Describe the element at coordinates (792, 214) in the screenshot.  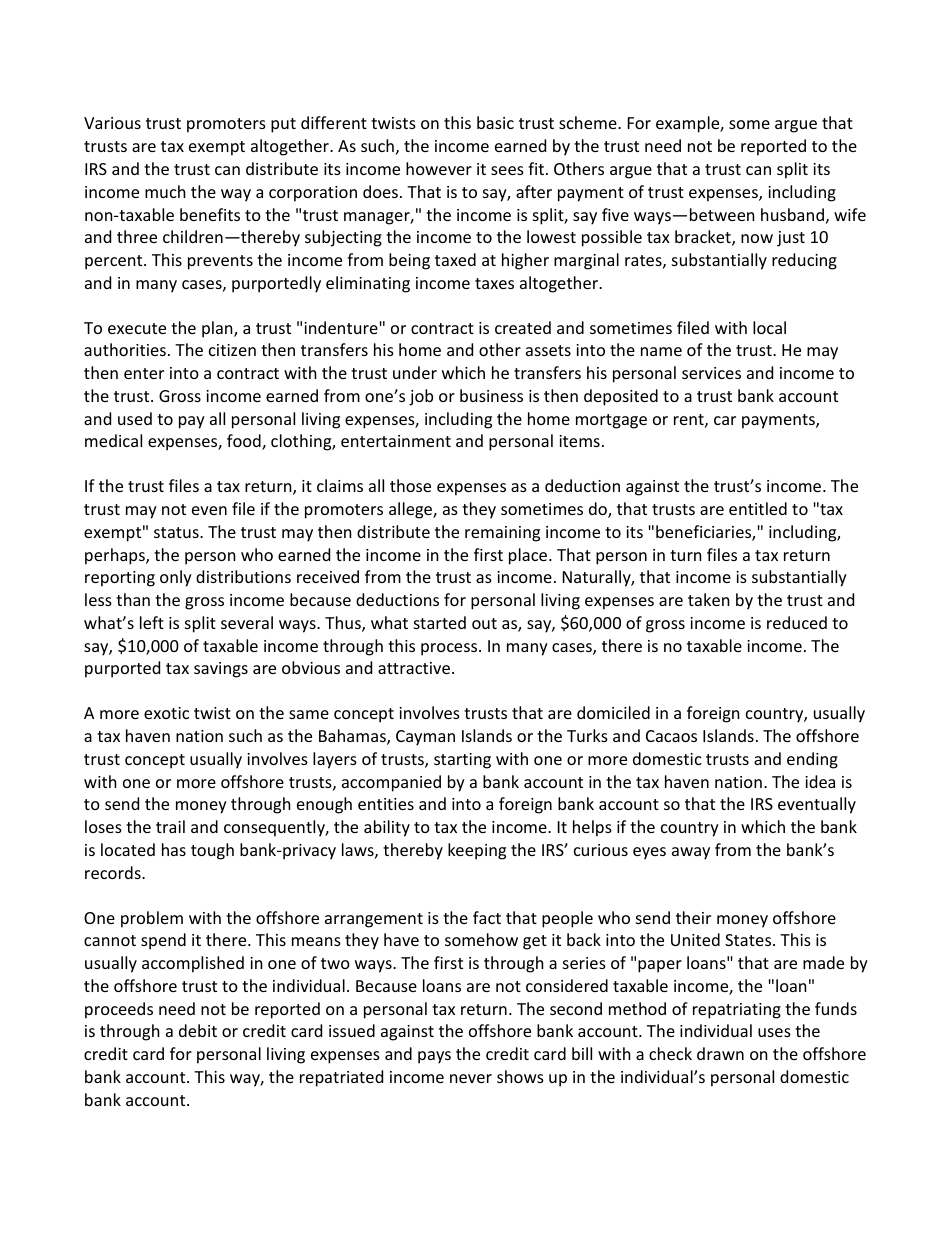
I see `husband` at that location.
